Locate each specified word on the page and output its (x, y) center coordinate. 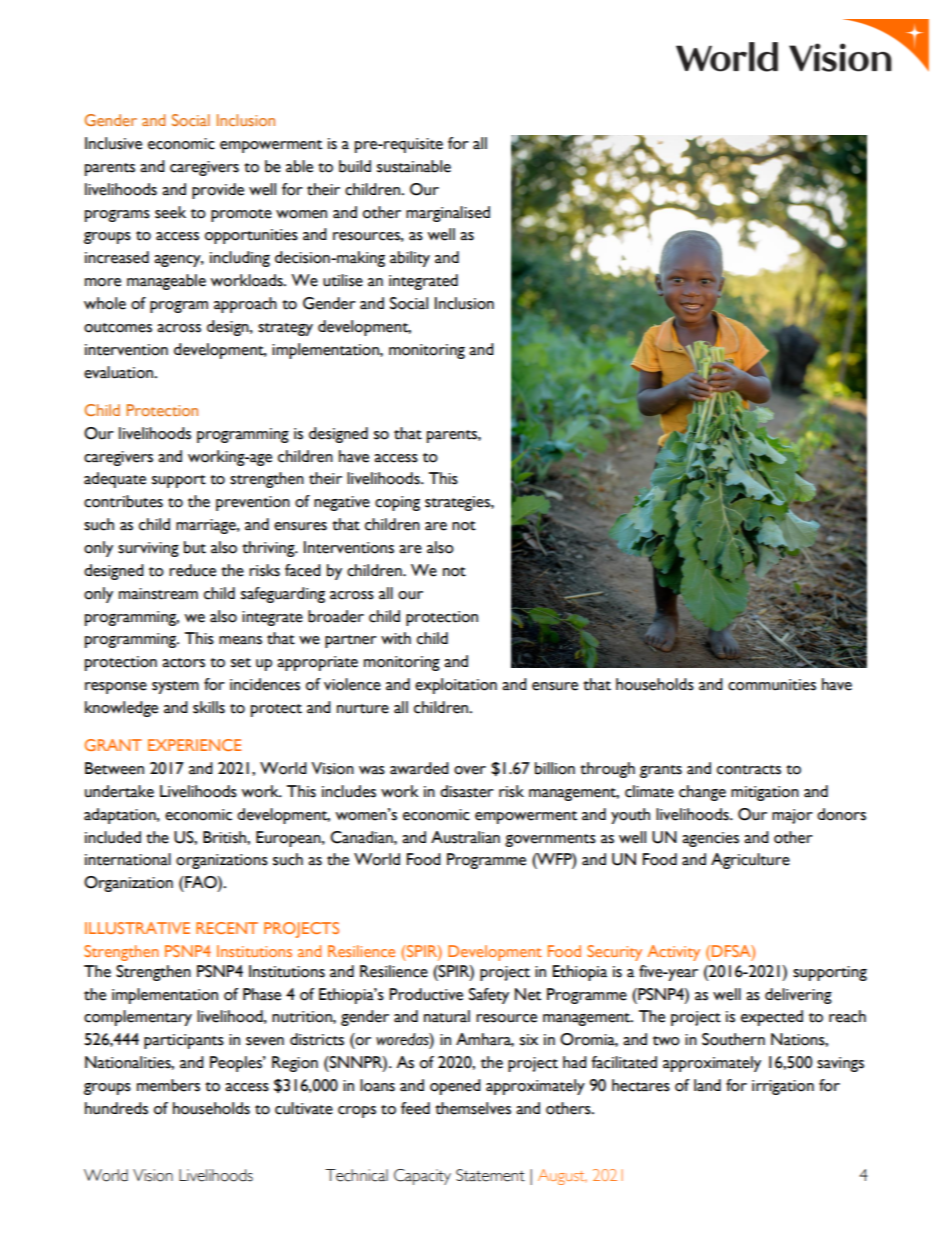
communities (772, 685)
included (113, 837)
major (792, 816)
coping (397, 503)
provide (218, 191)
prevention (253, 503)
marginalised (448, 214)
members (168, 1085)
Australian (465, 837)
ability (410, 259)
